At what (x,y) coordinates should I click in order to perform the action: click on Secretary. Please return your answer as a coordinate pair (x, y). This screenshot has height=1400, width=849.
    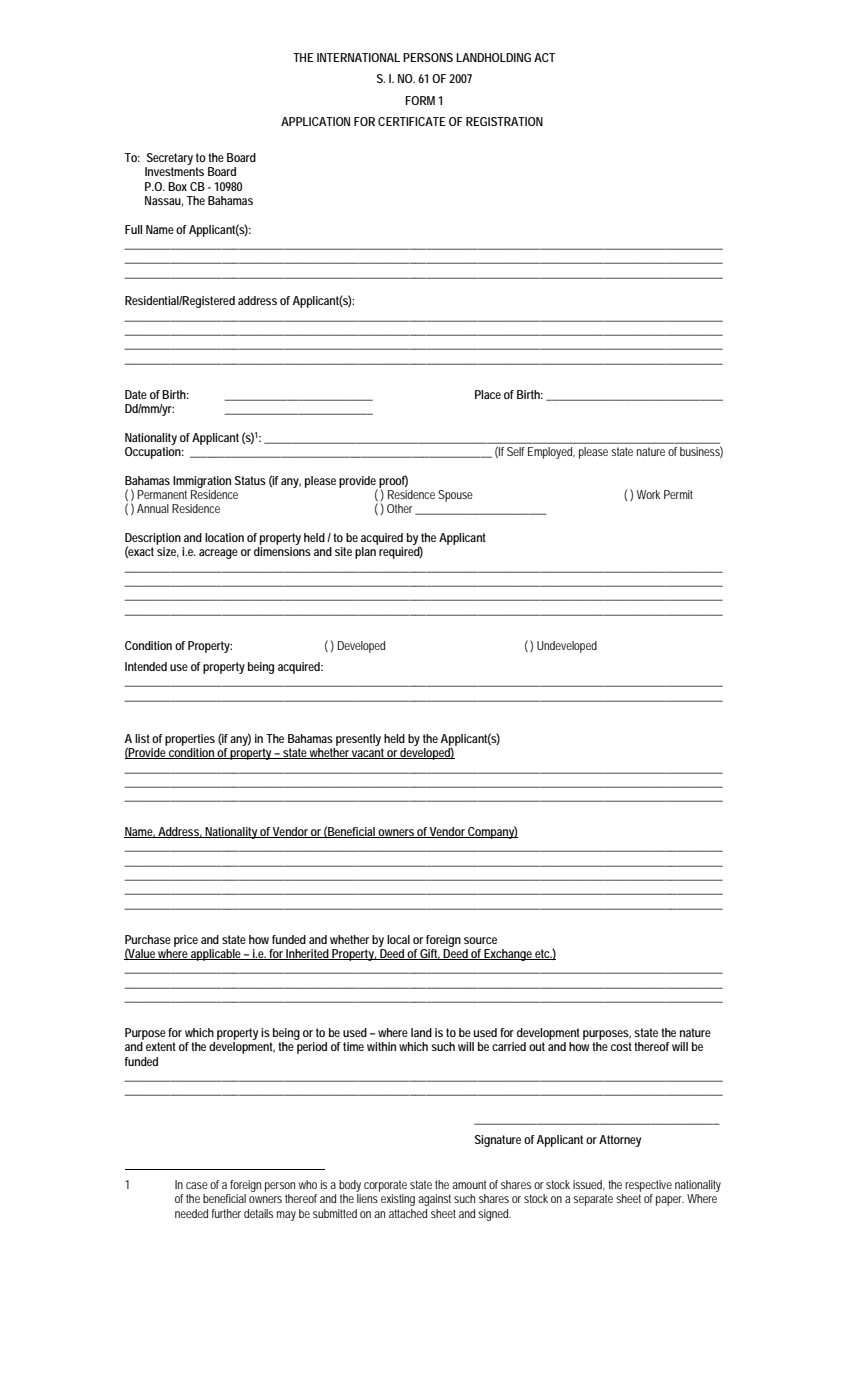
    Looking at the image, I should click on (170, 159).
